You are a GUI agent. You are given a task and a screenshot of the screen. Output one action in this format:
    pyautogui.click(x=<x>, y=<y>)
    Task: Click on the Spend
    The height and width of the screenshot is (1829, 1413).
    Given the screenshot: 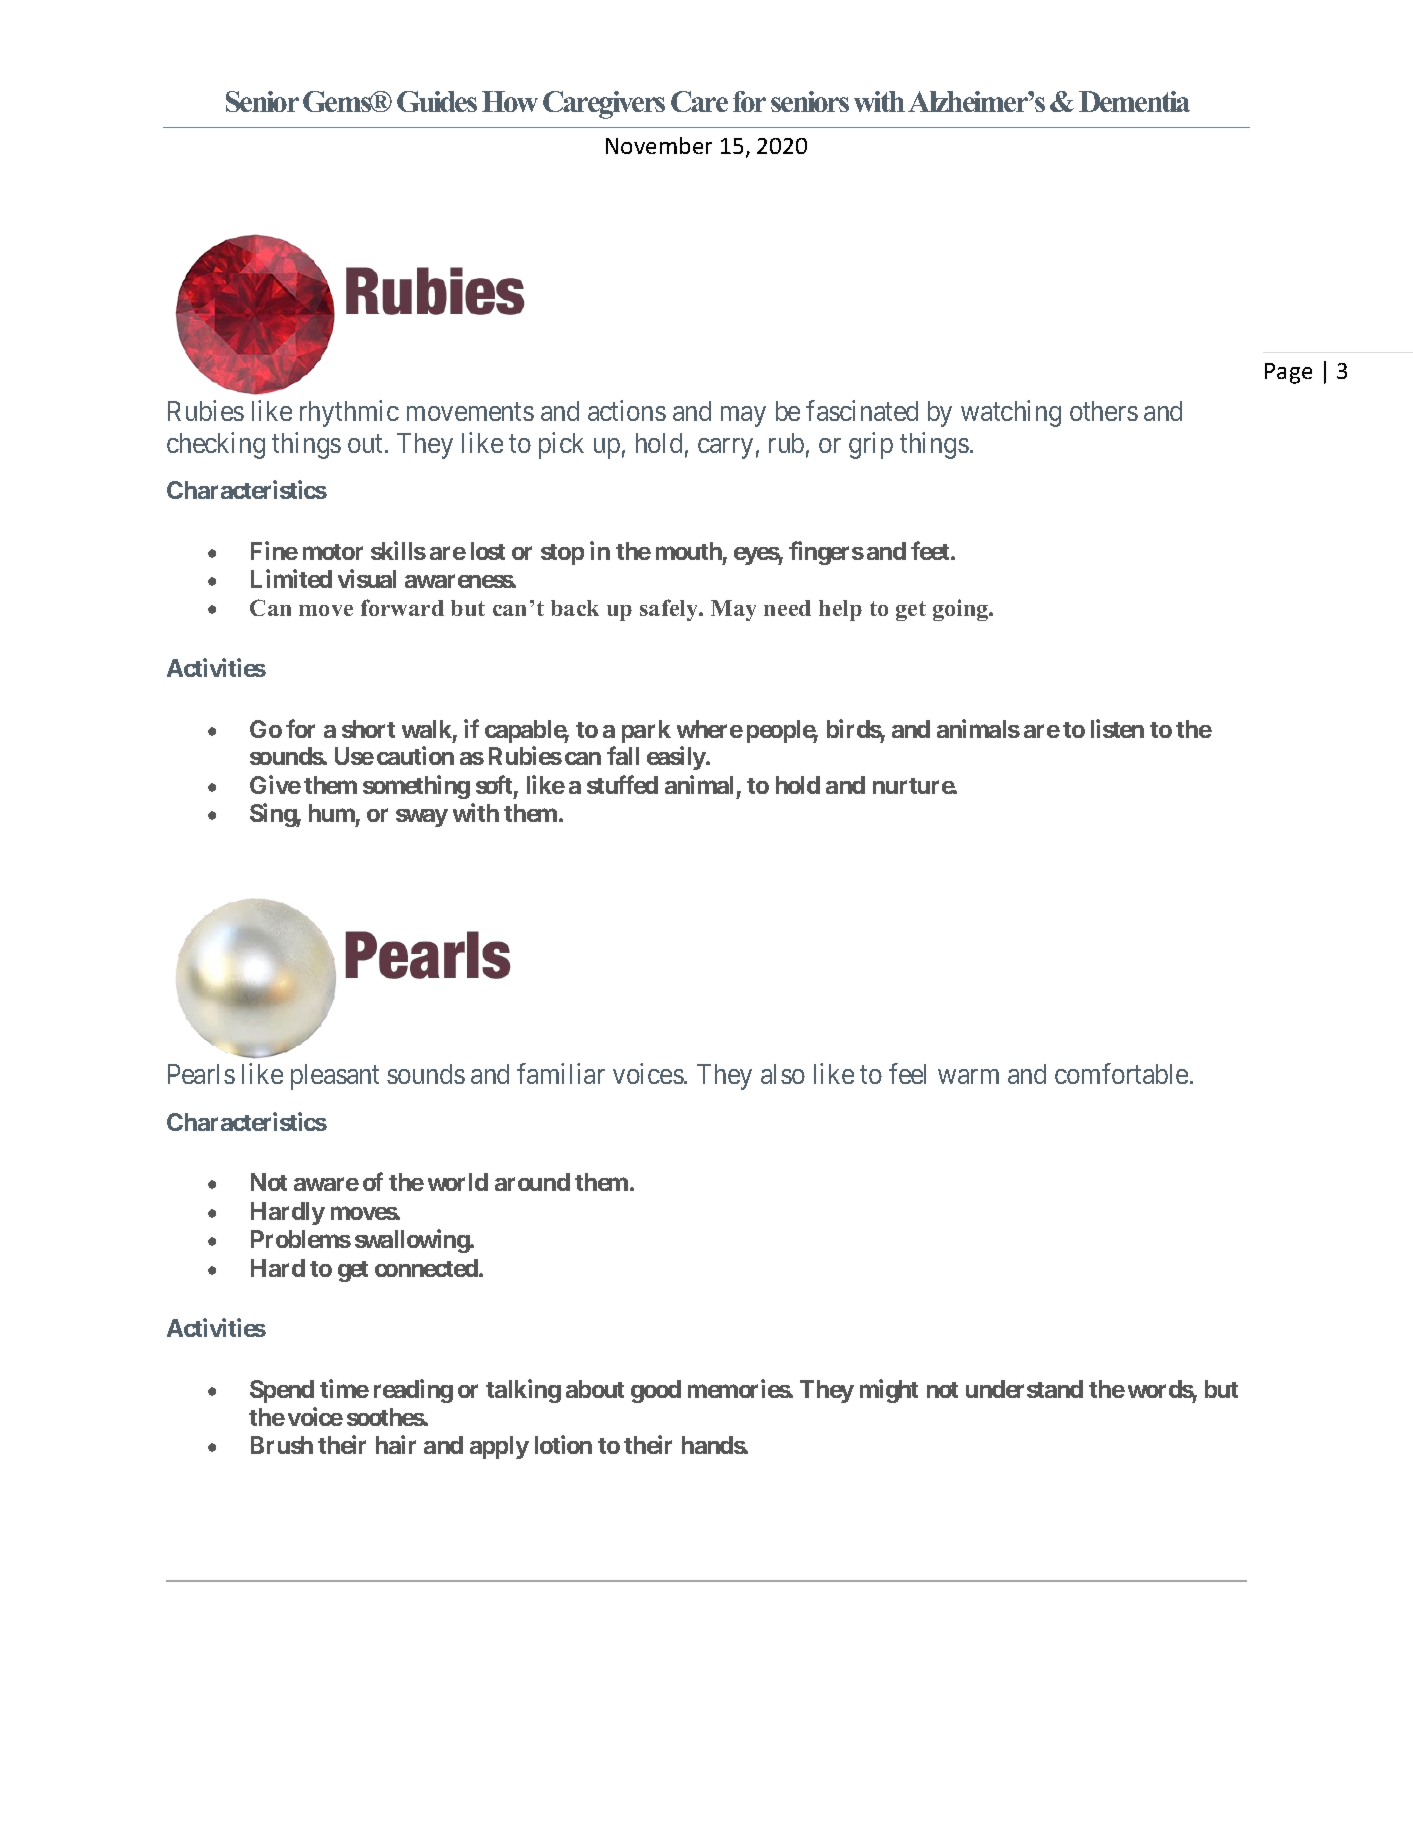 What is the action you would take?
    pyautogui.click(x=282, y=1391)
